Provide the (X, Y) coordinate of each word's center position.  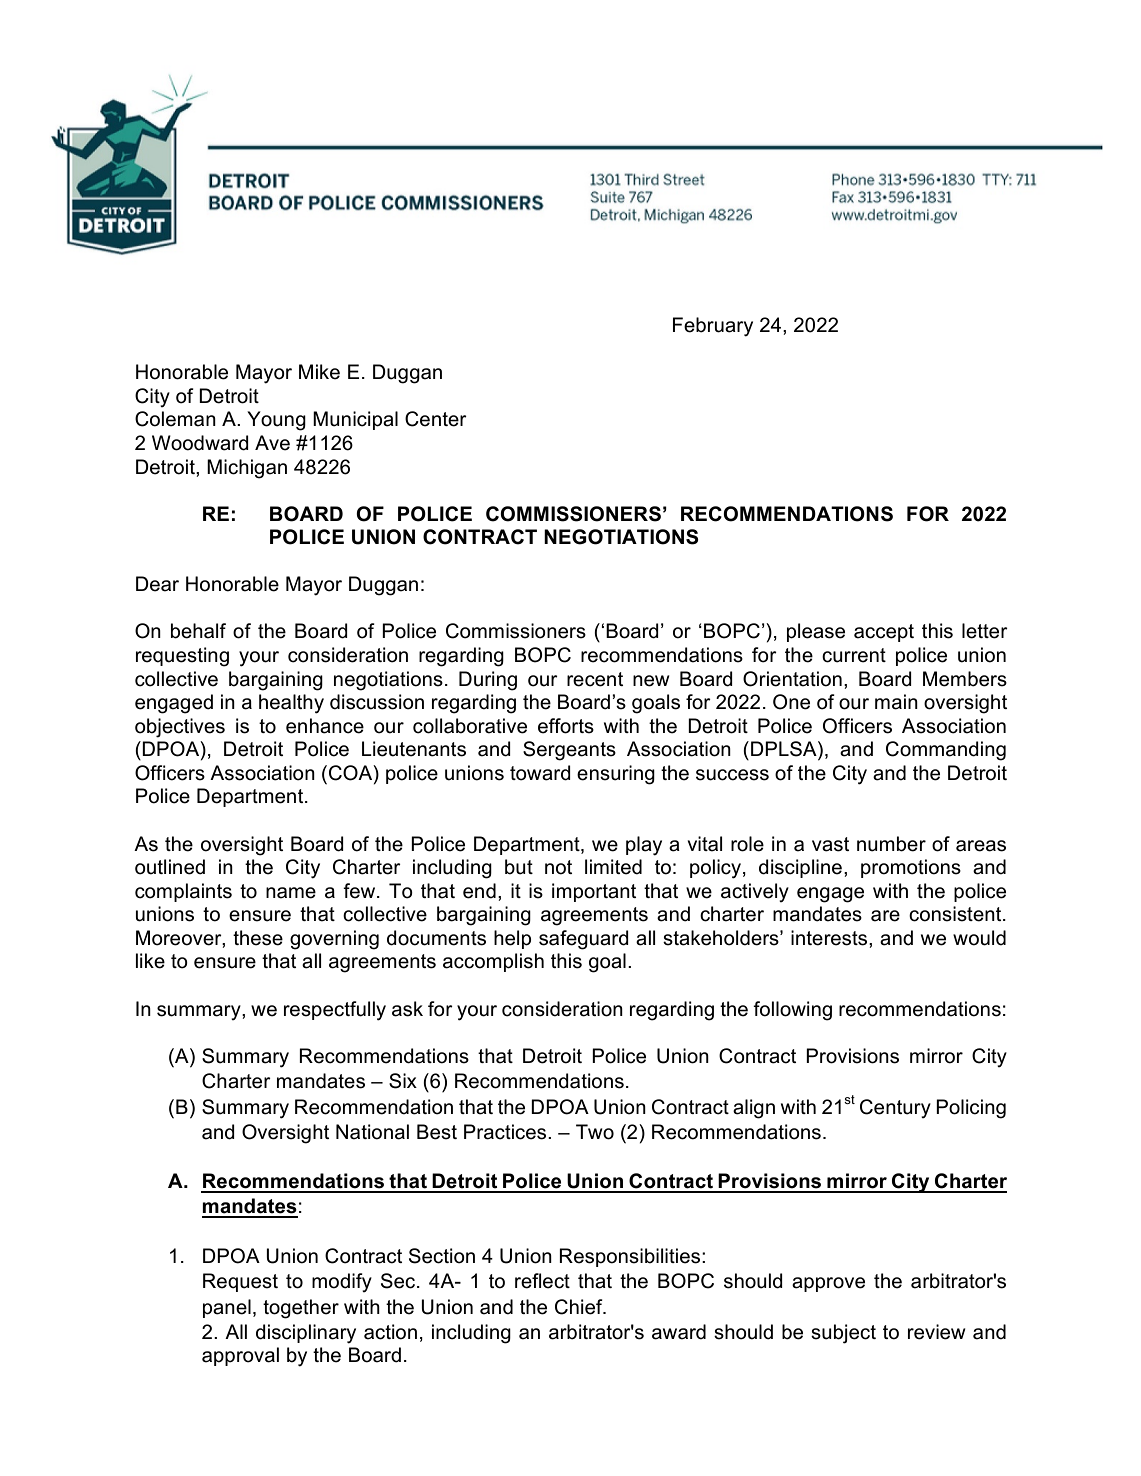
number (891, 844)
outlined (170, 867)
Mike (319, 372)
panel (227, 1308)
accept (884, 633)
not (558, 867)
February (713, 327)
